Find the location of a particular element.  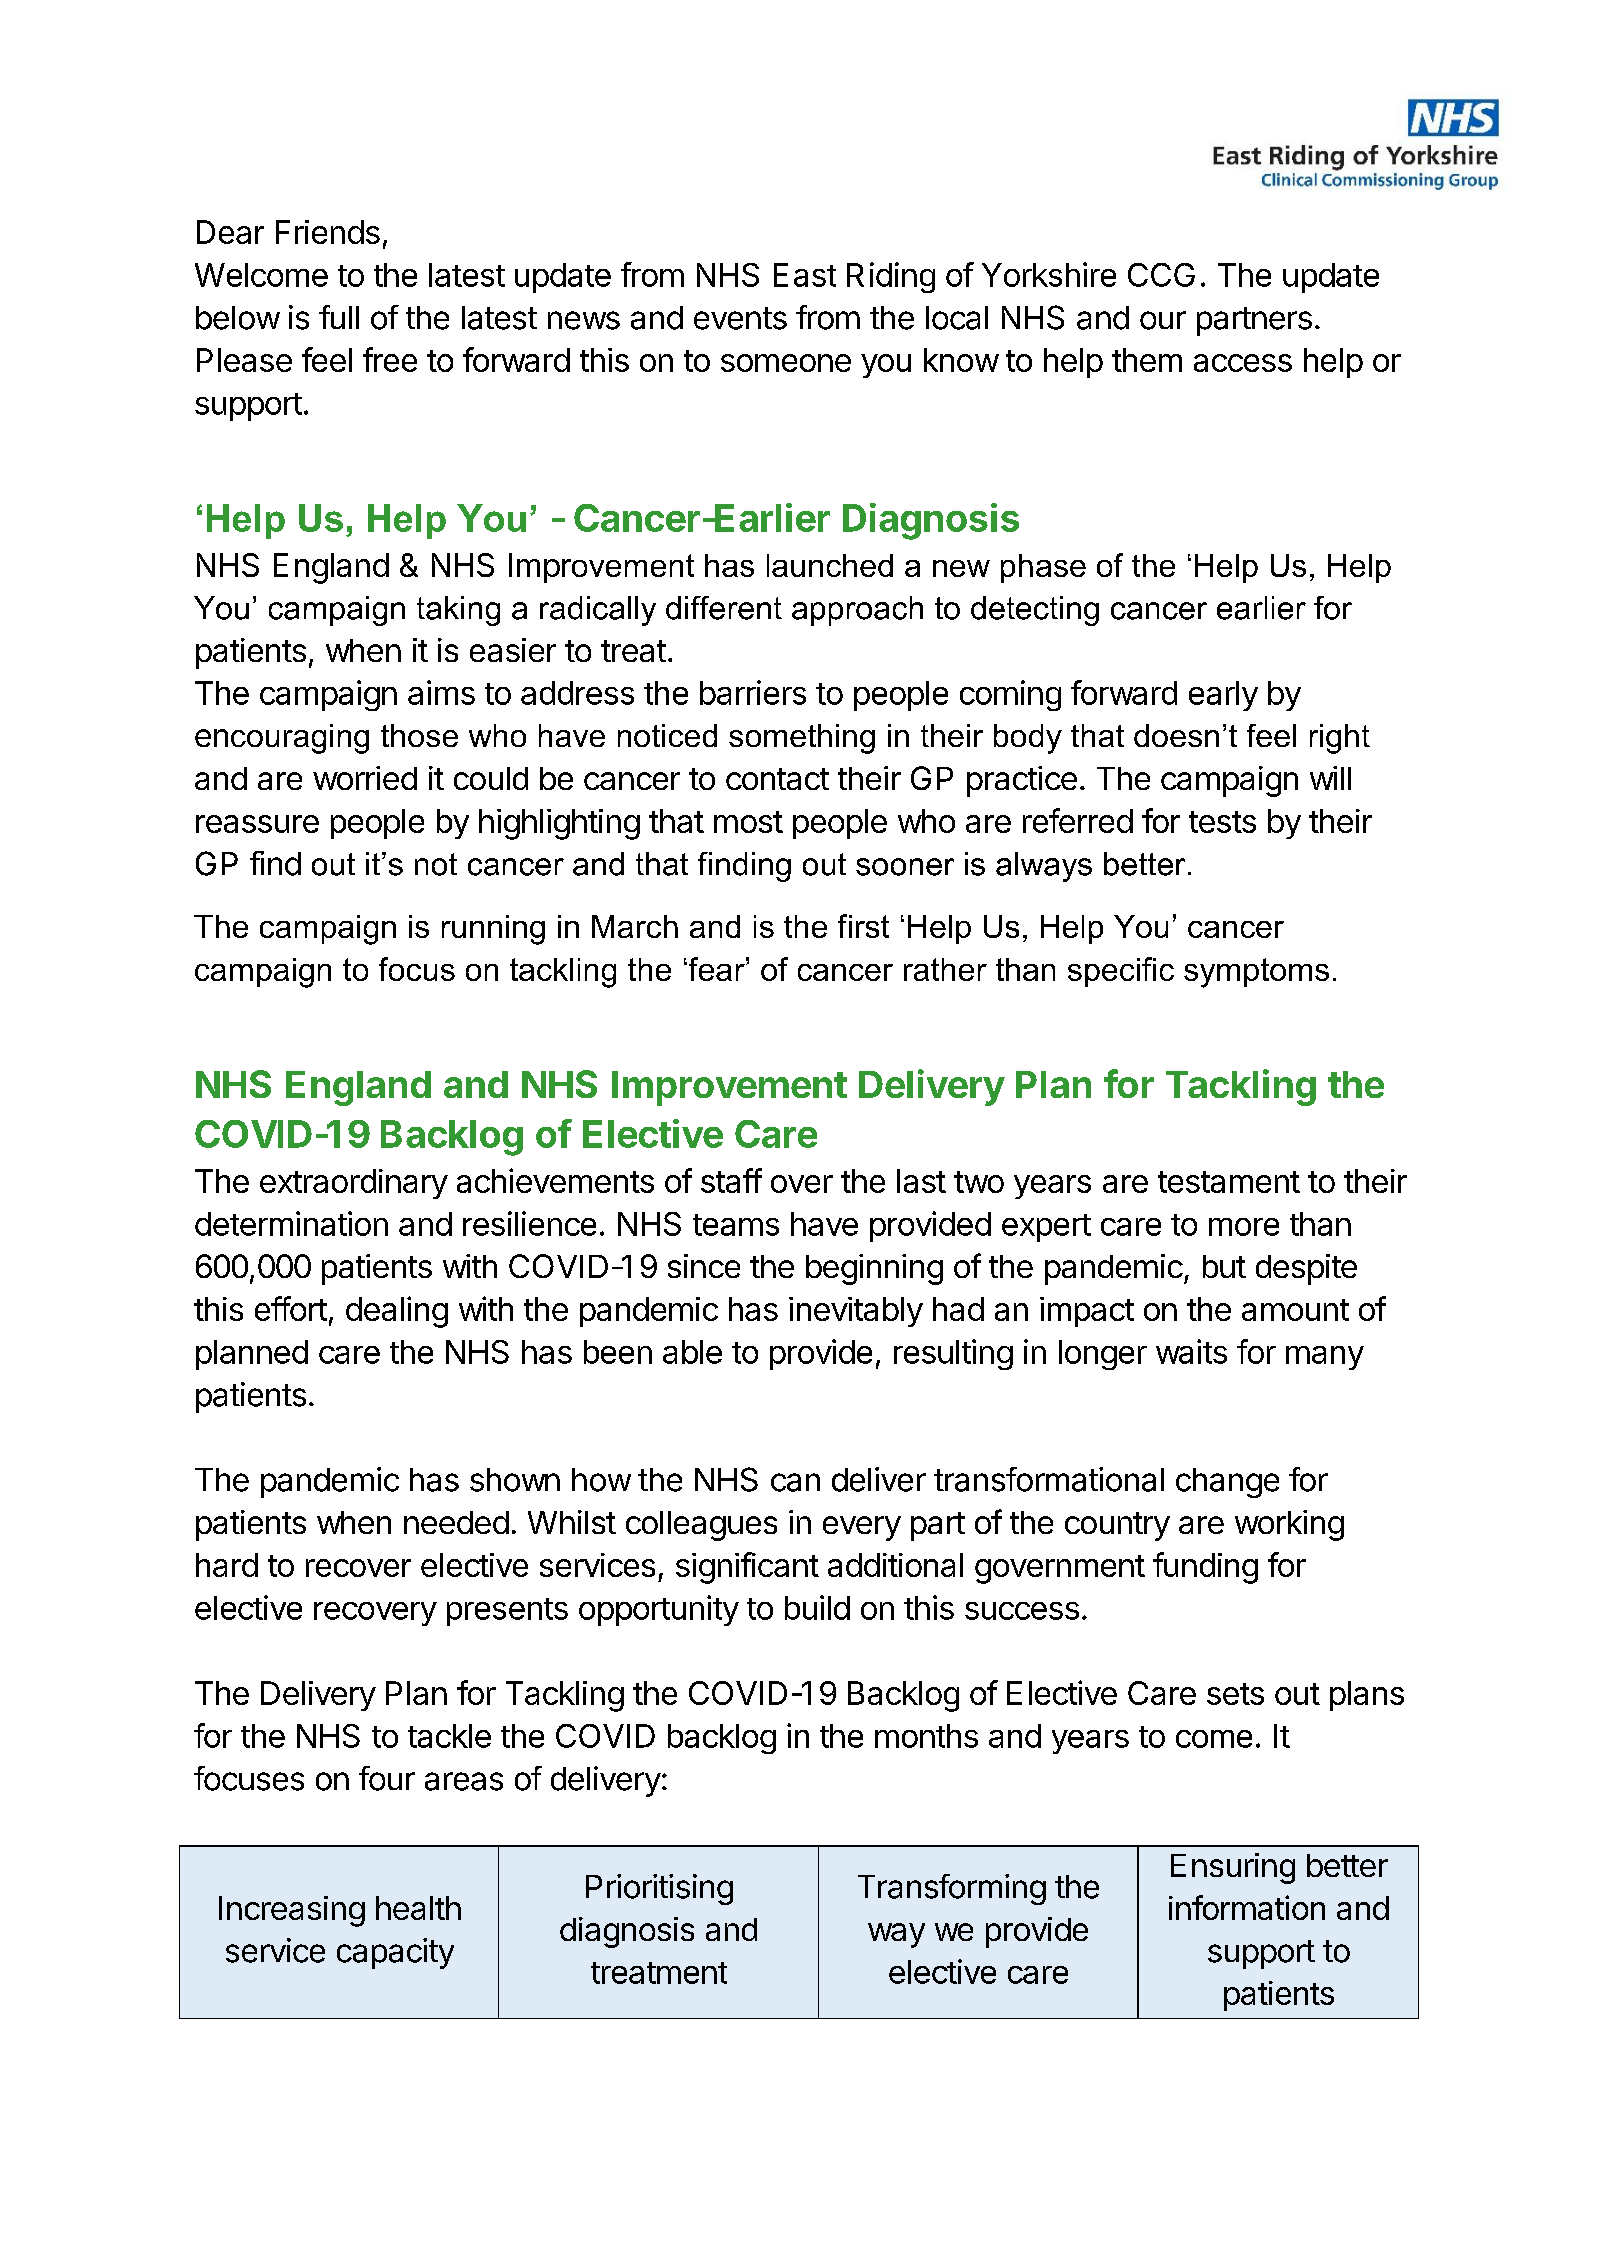

CCG is located at coordinates (1161, 275).
